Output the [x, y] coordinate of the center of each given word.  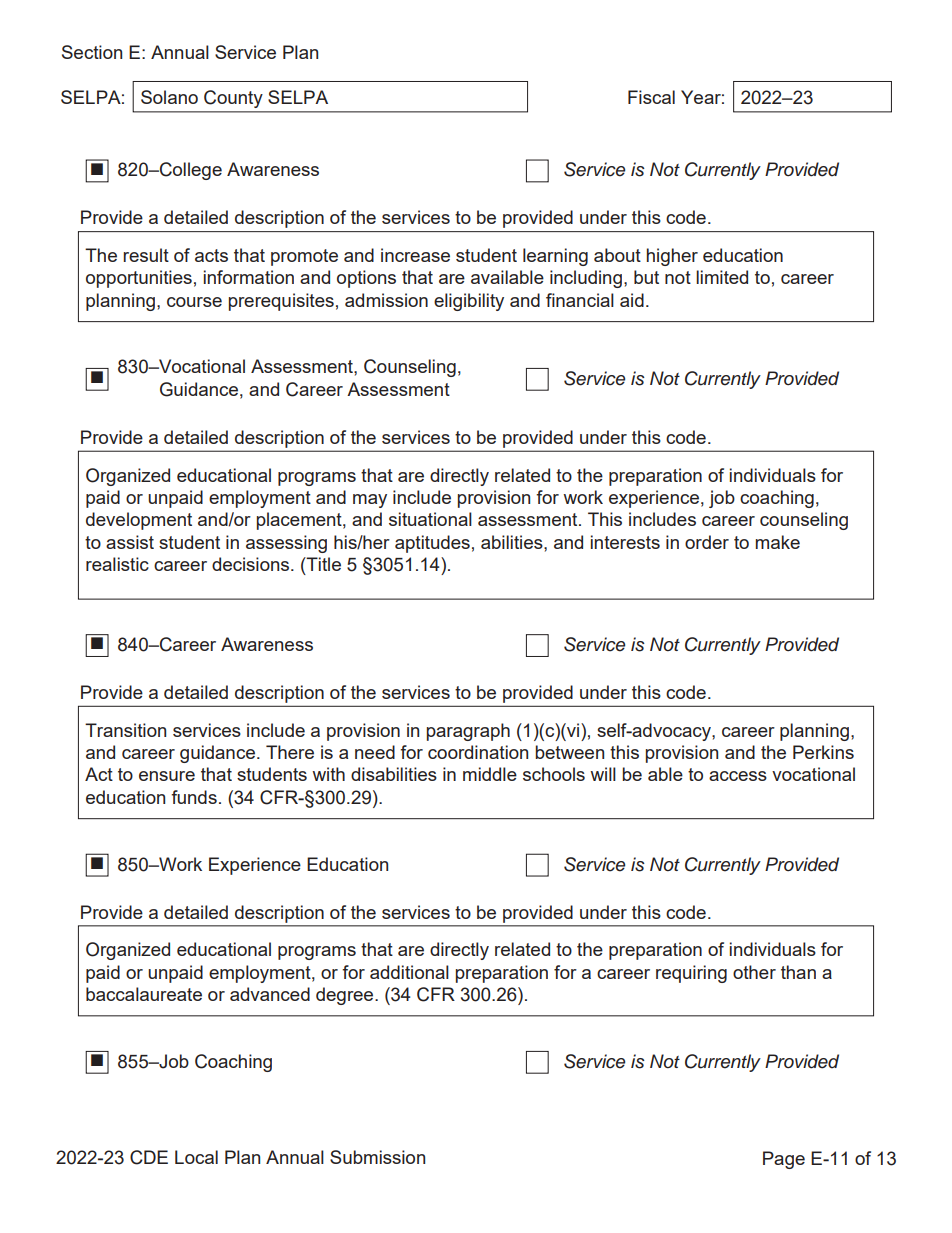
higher [672, 257]
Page [784, 1160]
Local [196, 1157]
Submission [377, 1157]
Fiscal [651, 97]
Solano [169, 97]
